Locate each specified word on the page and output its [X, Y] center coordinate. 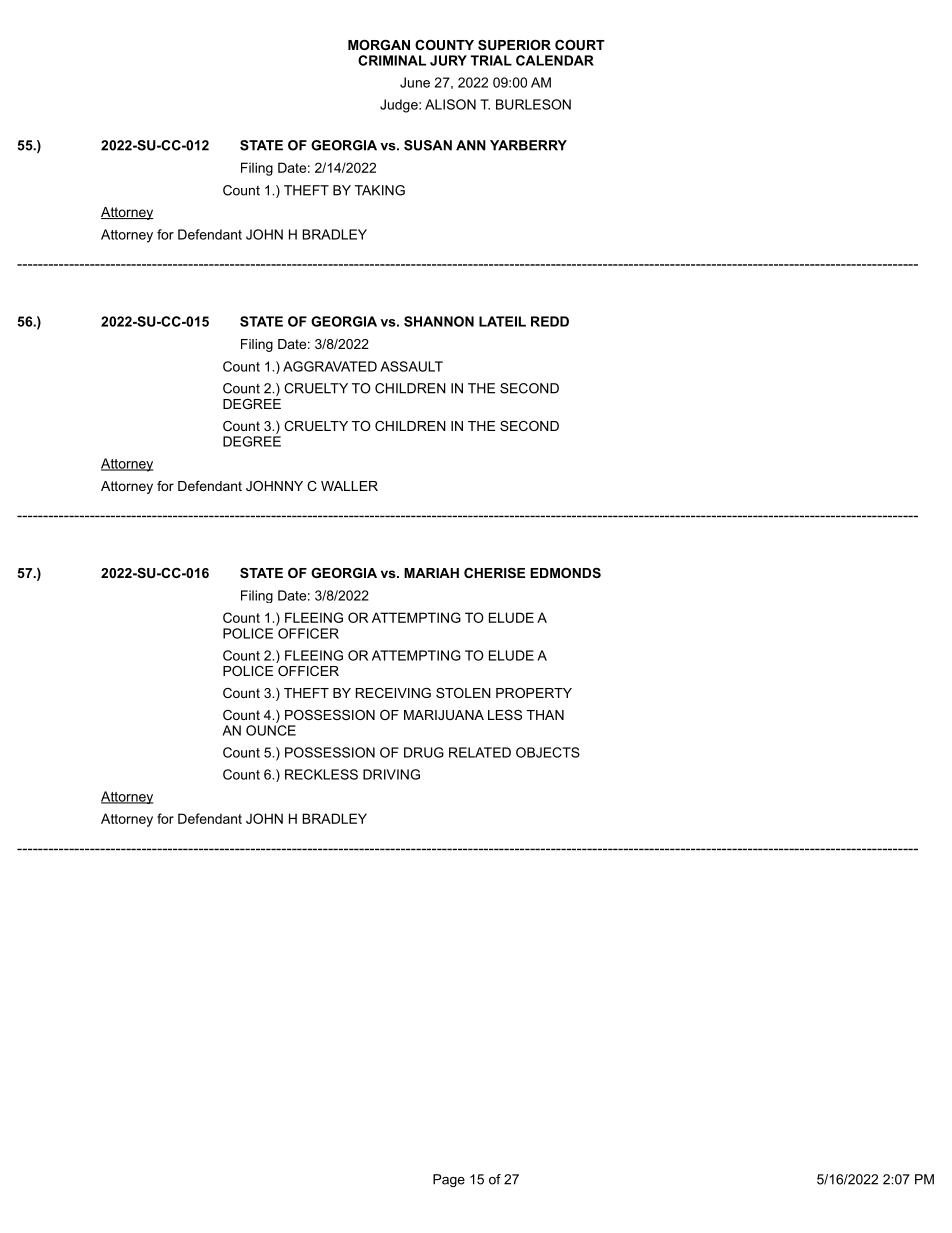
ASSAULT [411, 366]
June [415, 82]
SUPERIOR [514, 45]
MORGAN [379, 45]
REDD [550, 321]
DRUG [424, 752]
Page [449, 1180]
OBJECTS [548, 752]
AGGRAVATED [330, 366]
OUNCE [271, 730]
